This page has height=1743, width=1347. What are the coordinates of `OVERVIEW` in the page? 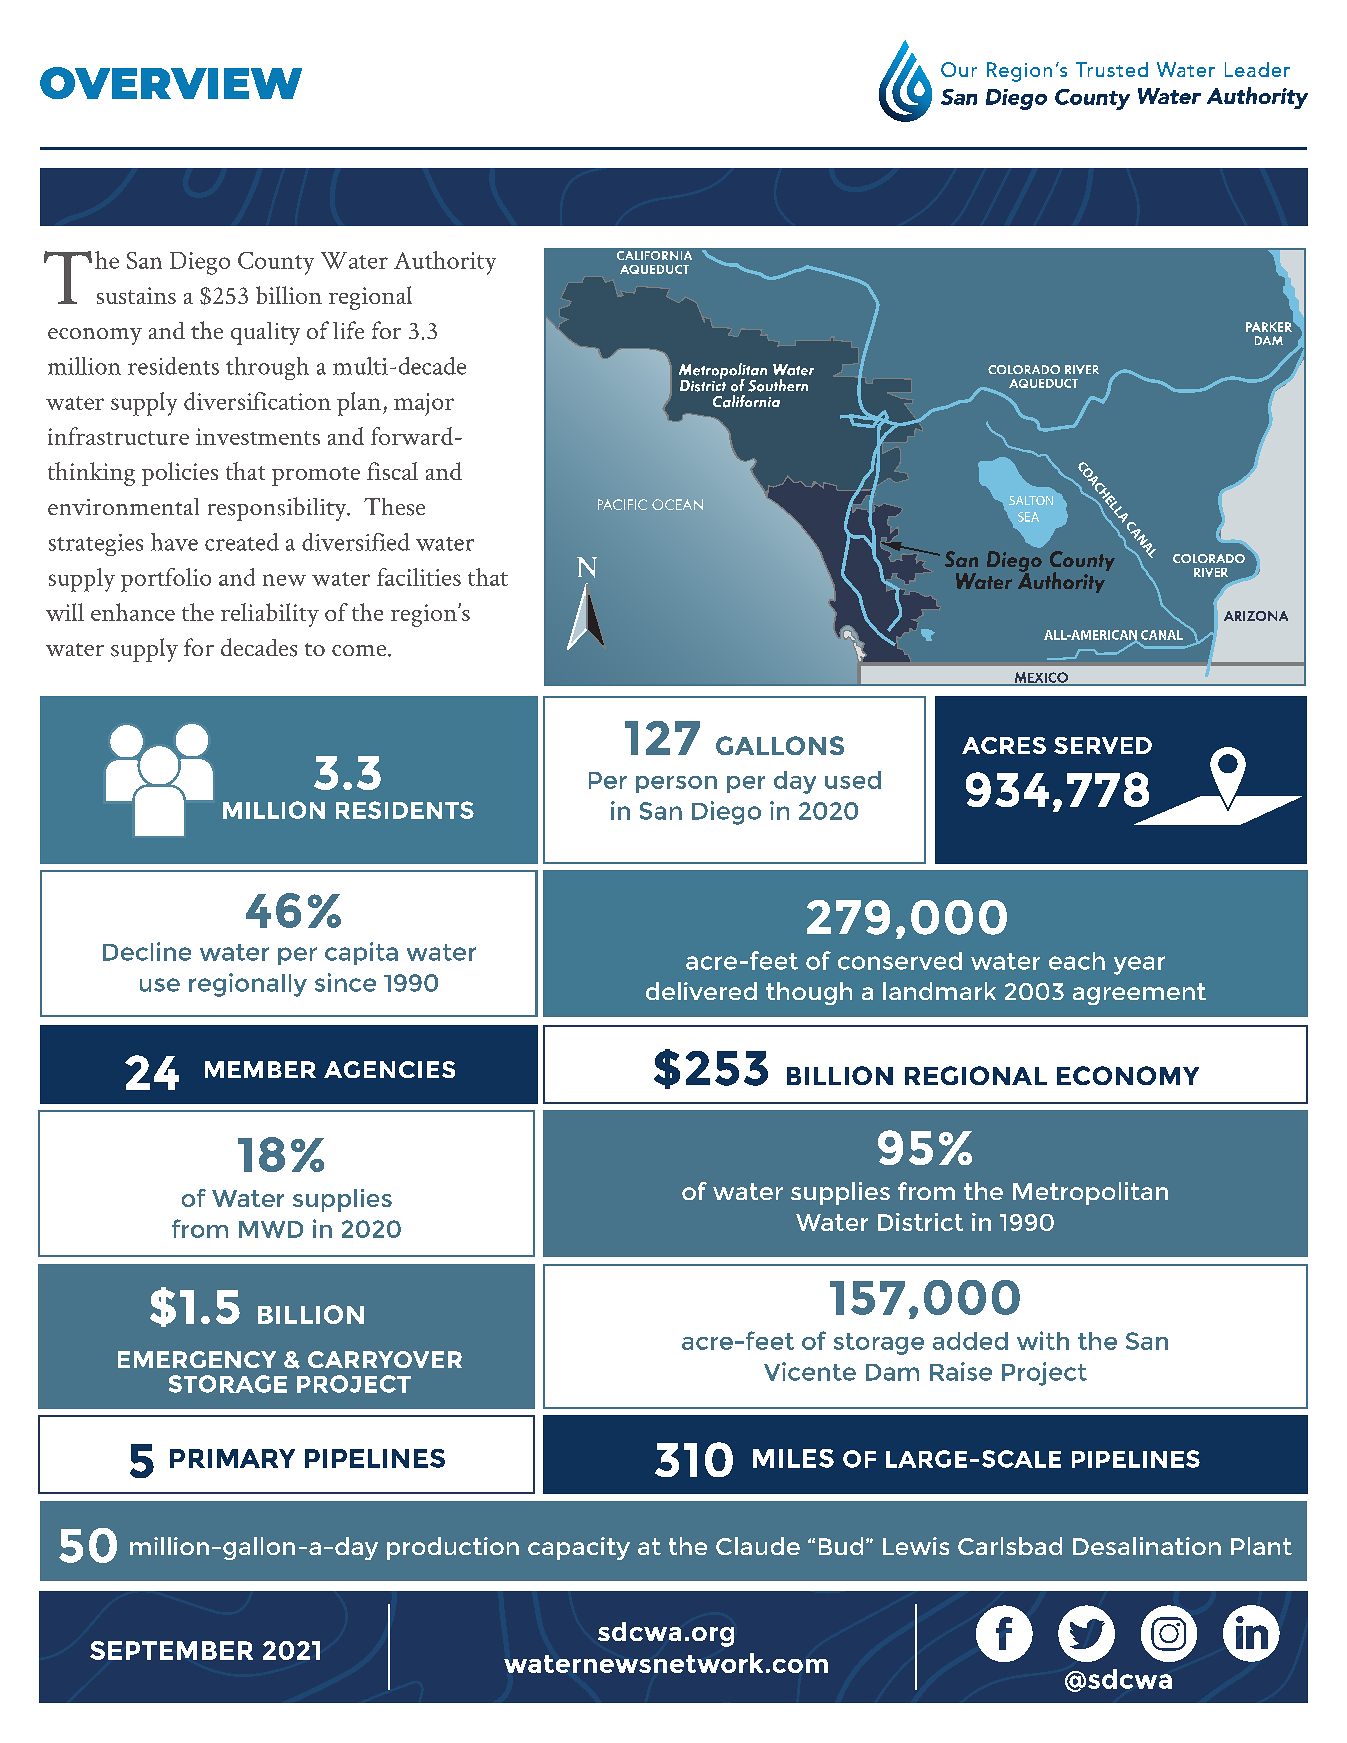 It's located at (171, 83).
